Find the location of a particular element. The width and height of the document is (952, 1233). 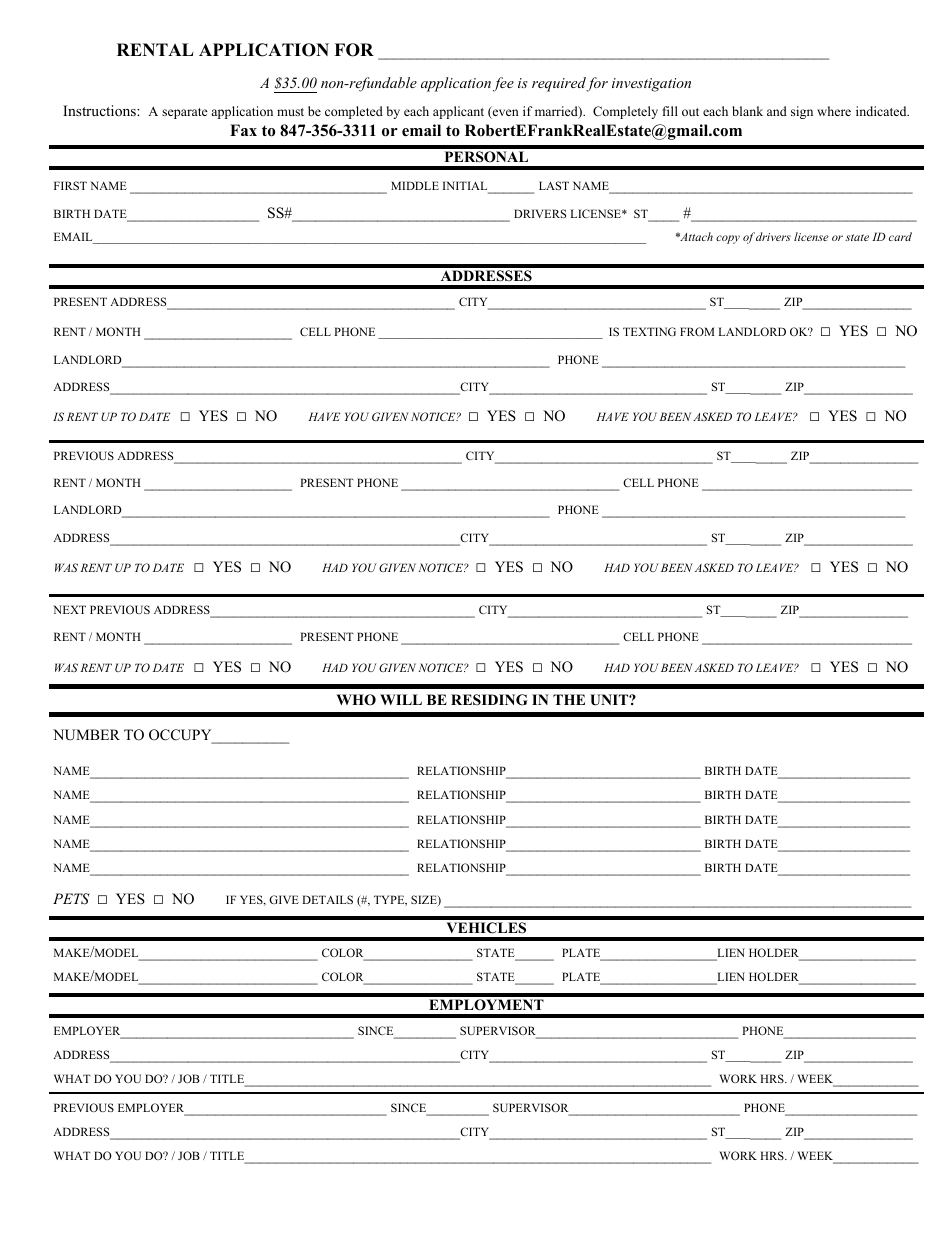

applicant is located at coordinates (458, 112).
